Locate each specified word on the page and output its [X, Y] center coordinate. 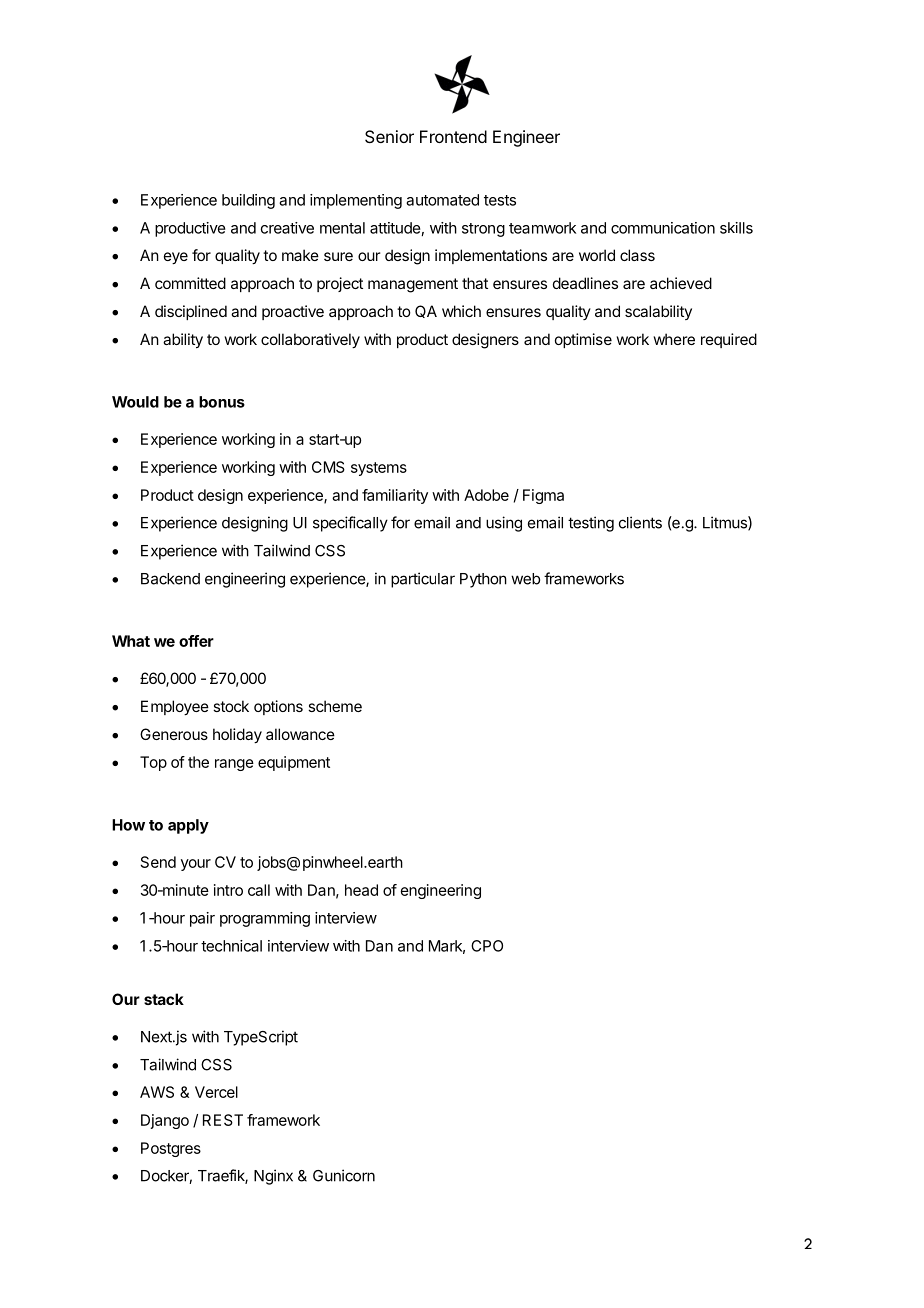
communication [663, 228]
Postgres [171, 1149]
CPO [487, 946]
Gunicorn [344, 1175]
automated [442, 200]
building [248, 201]
